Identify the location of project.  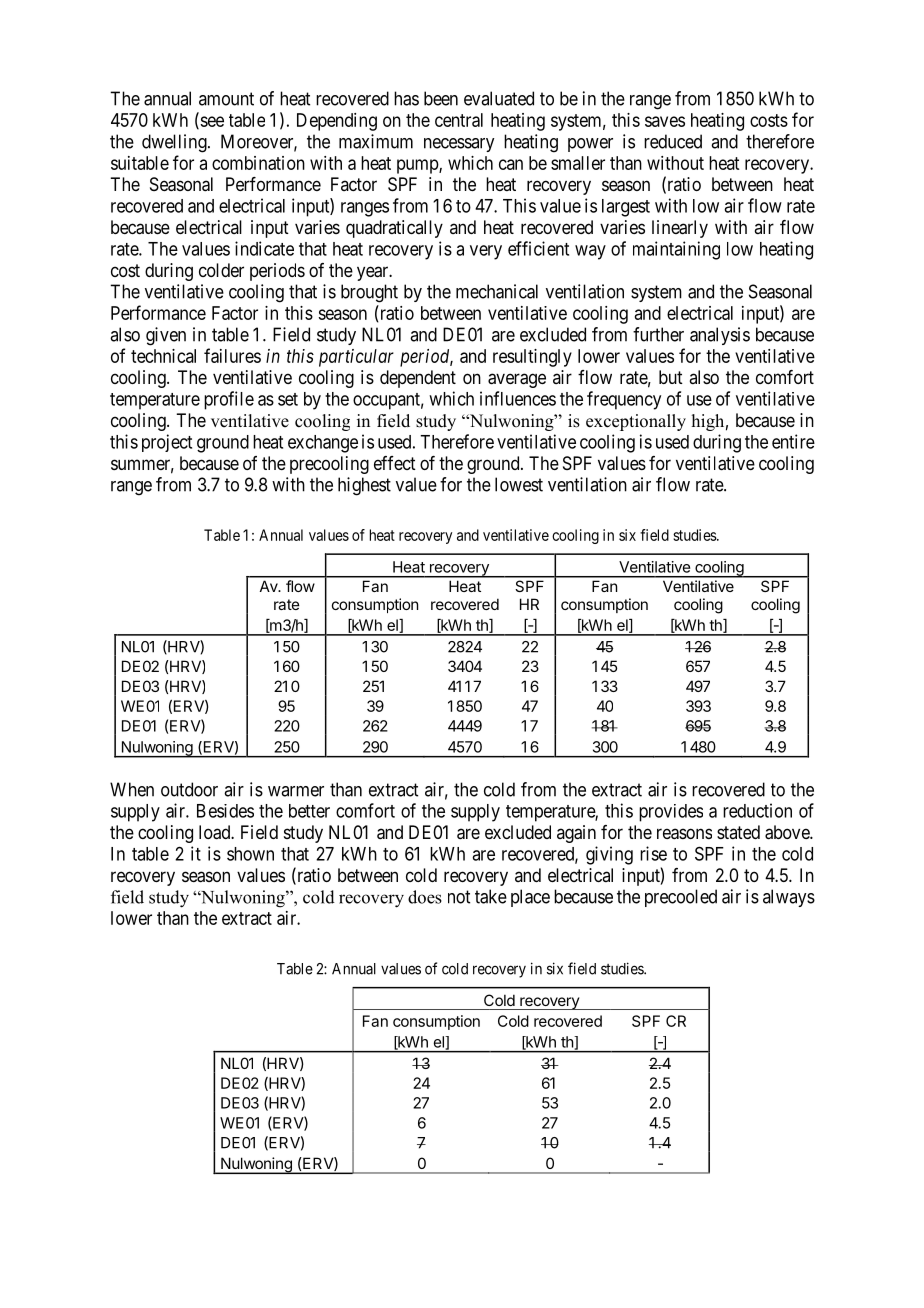
(167, 443).
